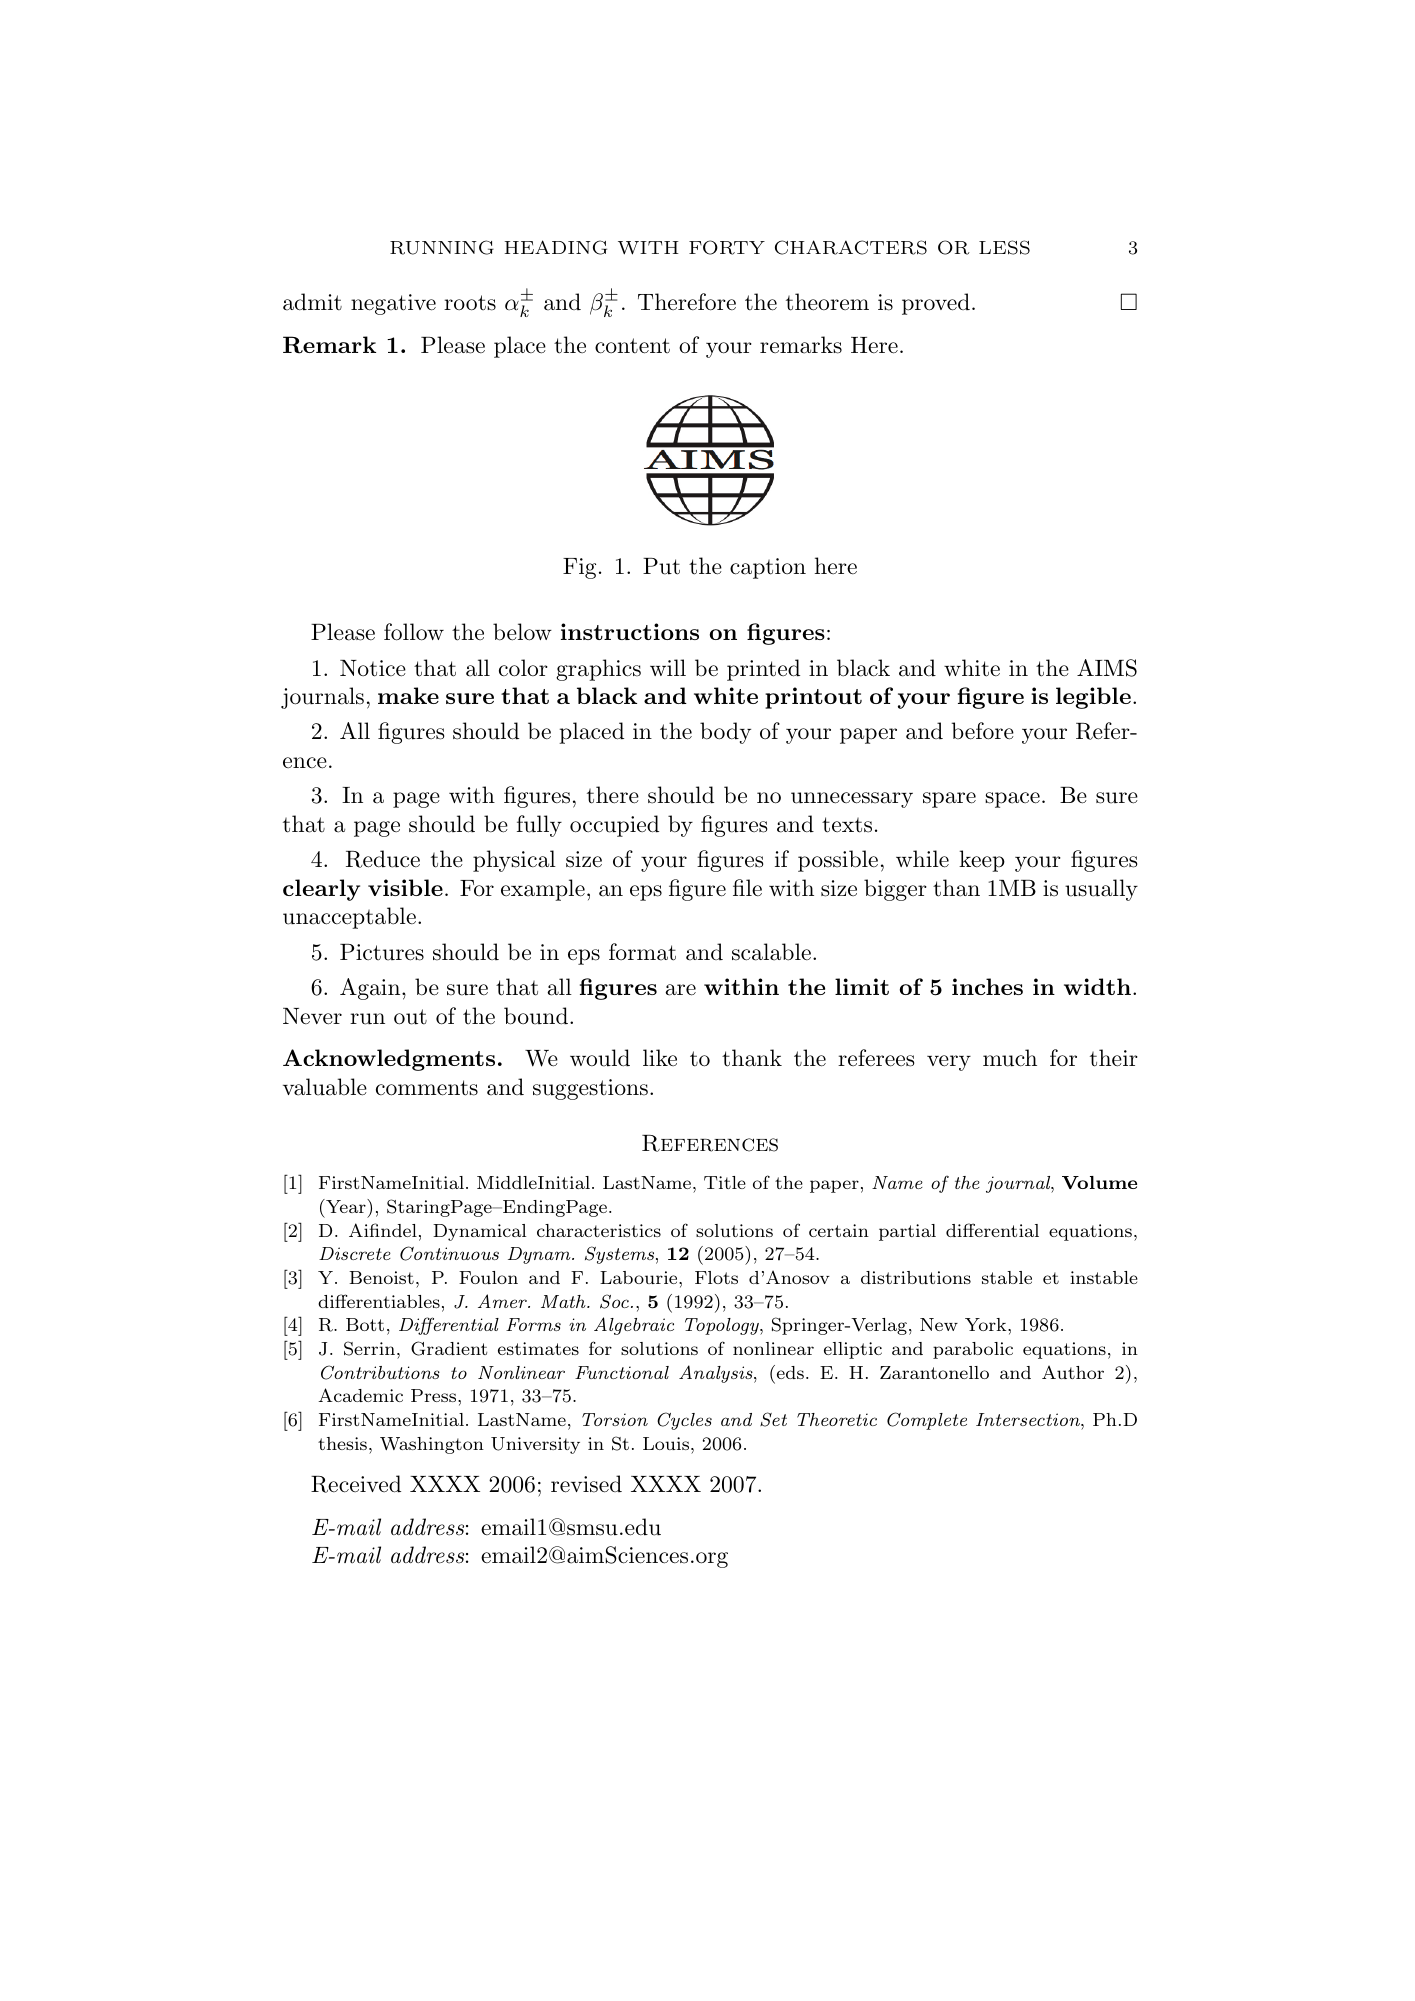  Describe the element at coordinates (432, 1445) in the screenshot. I see `Washington` at that location.
